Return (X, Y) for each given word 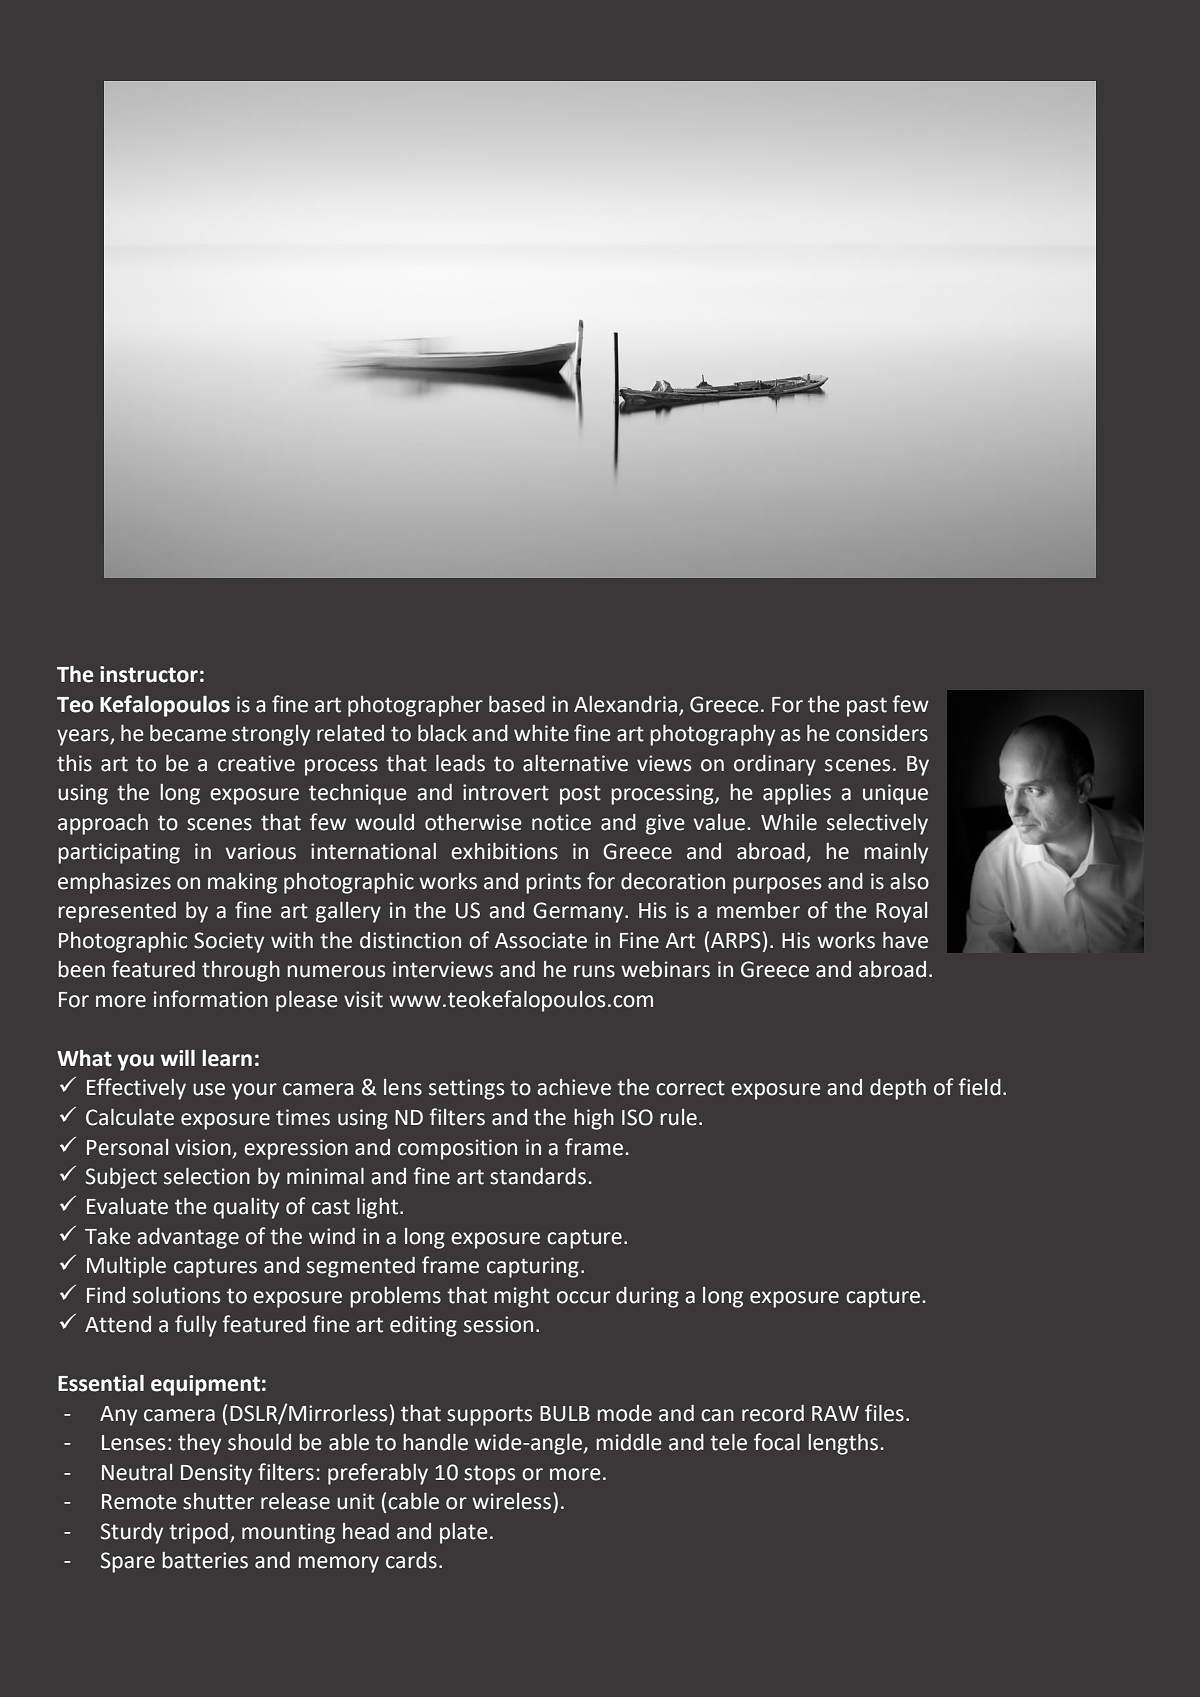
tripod (198, 1533)
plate (464, 1533)
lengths (843, 1444)
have (905, 940)
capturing (533, 1267)
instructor (149, 674)
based (517, 704)
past (867, 707)
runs (594, 971)
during (647, 1297)
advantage (188, 1238)
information (211, 999)
